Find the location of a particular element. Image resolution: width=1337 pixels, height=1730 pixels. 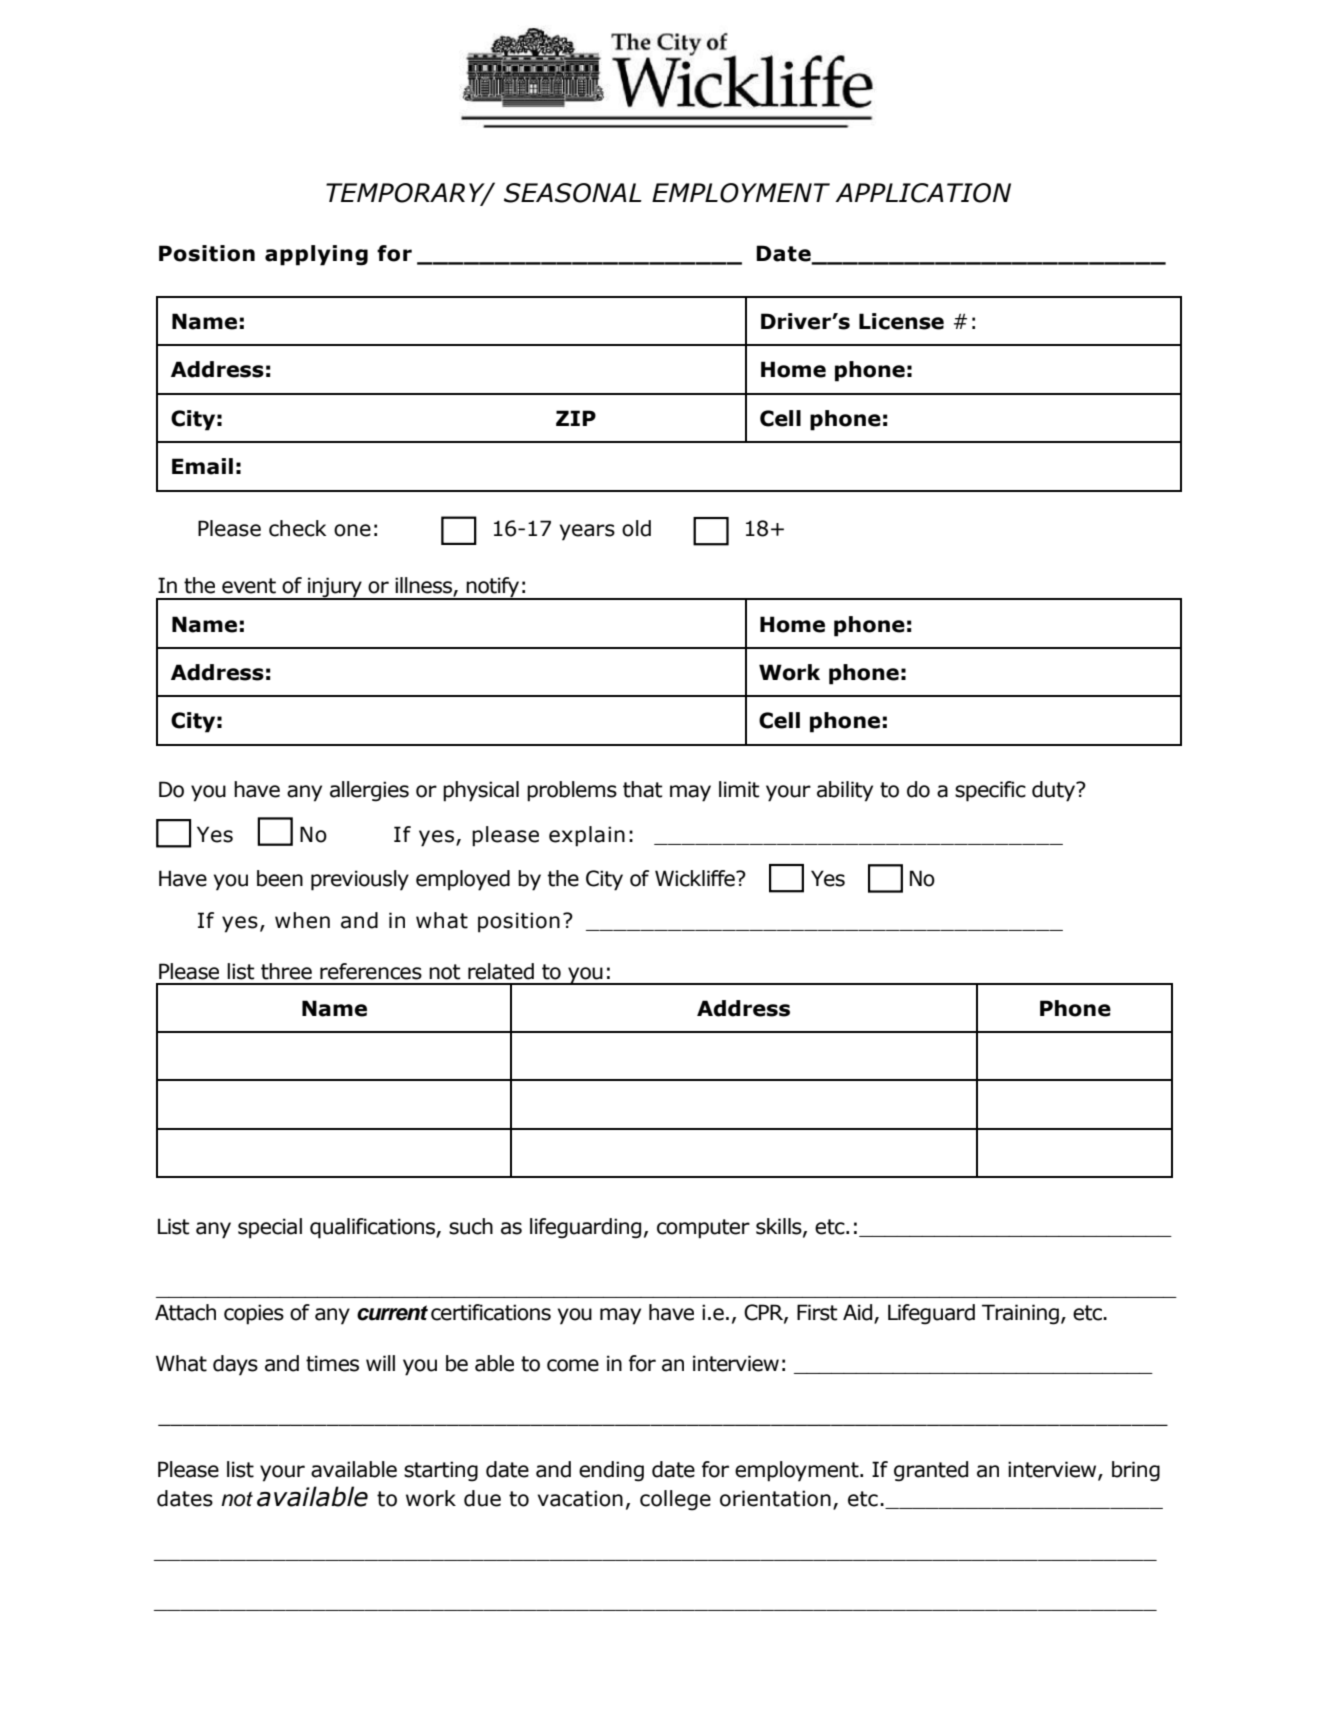

SEASONAL is located at coordinates (573, 193).
